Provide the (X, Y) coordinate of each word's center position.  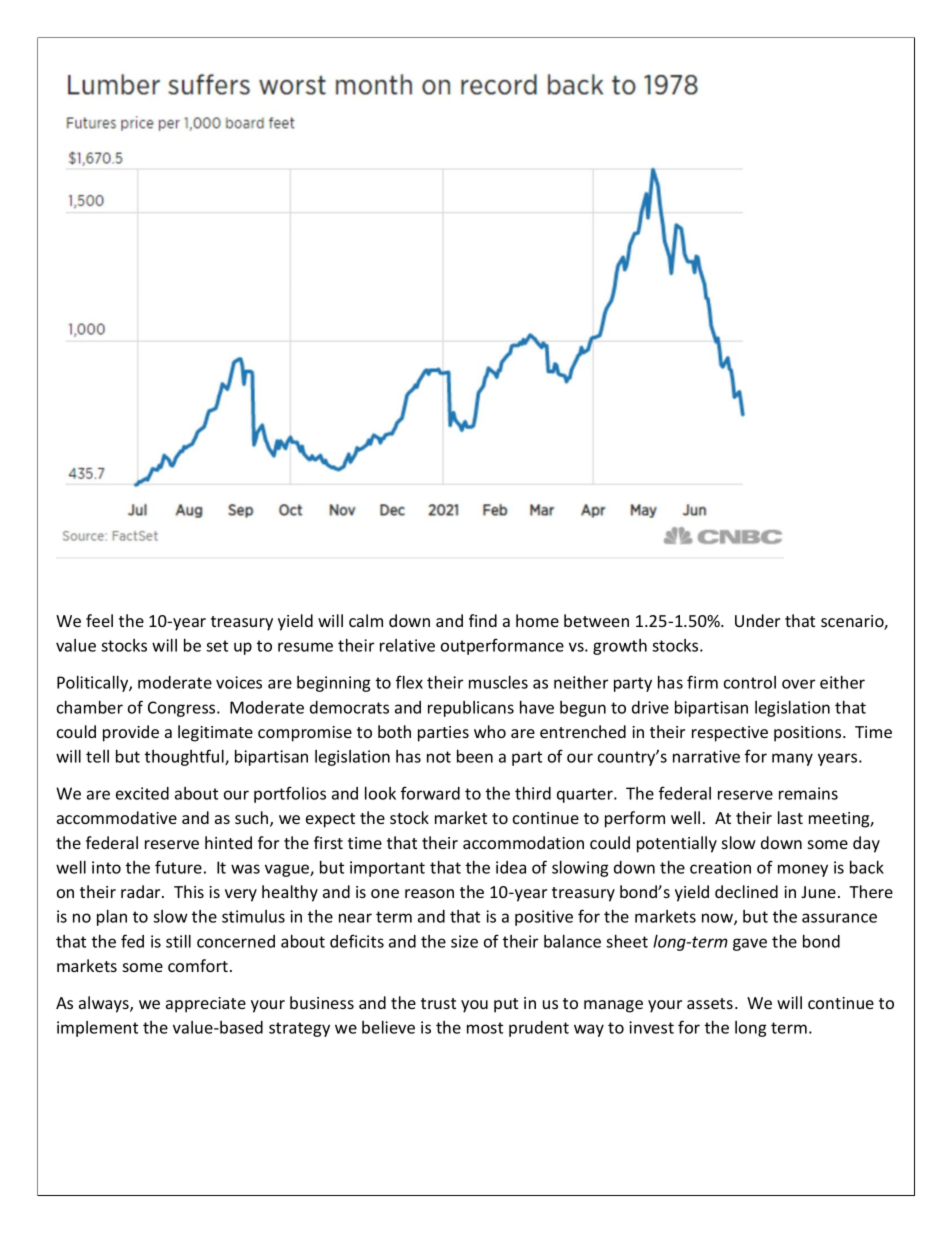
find (483, 620)
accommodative (117, 817)
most (485, 1028)
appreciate (206, 1005)
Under (757, 620)
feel (99, 620)
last (790, 817)
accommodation (523, 842)
